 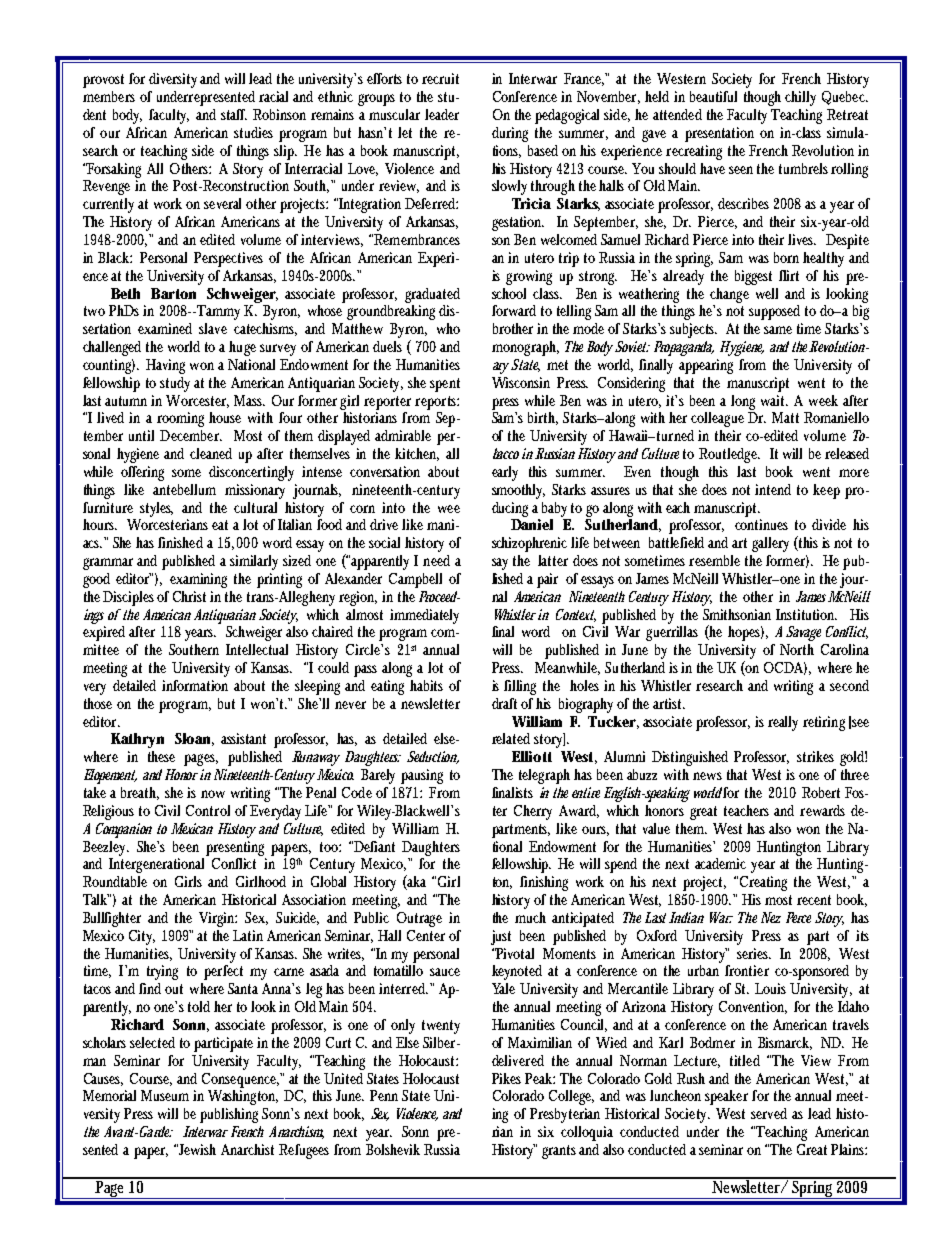 What do you see at coordinates (769, 1113) in the document?
I see `served` at bounding box center [769, 1113].
